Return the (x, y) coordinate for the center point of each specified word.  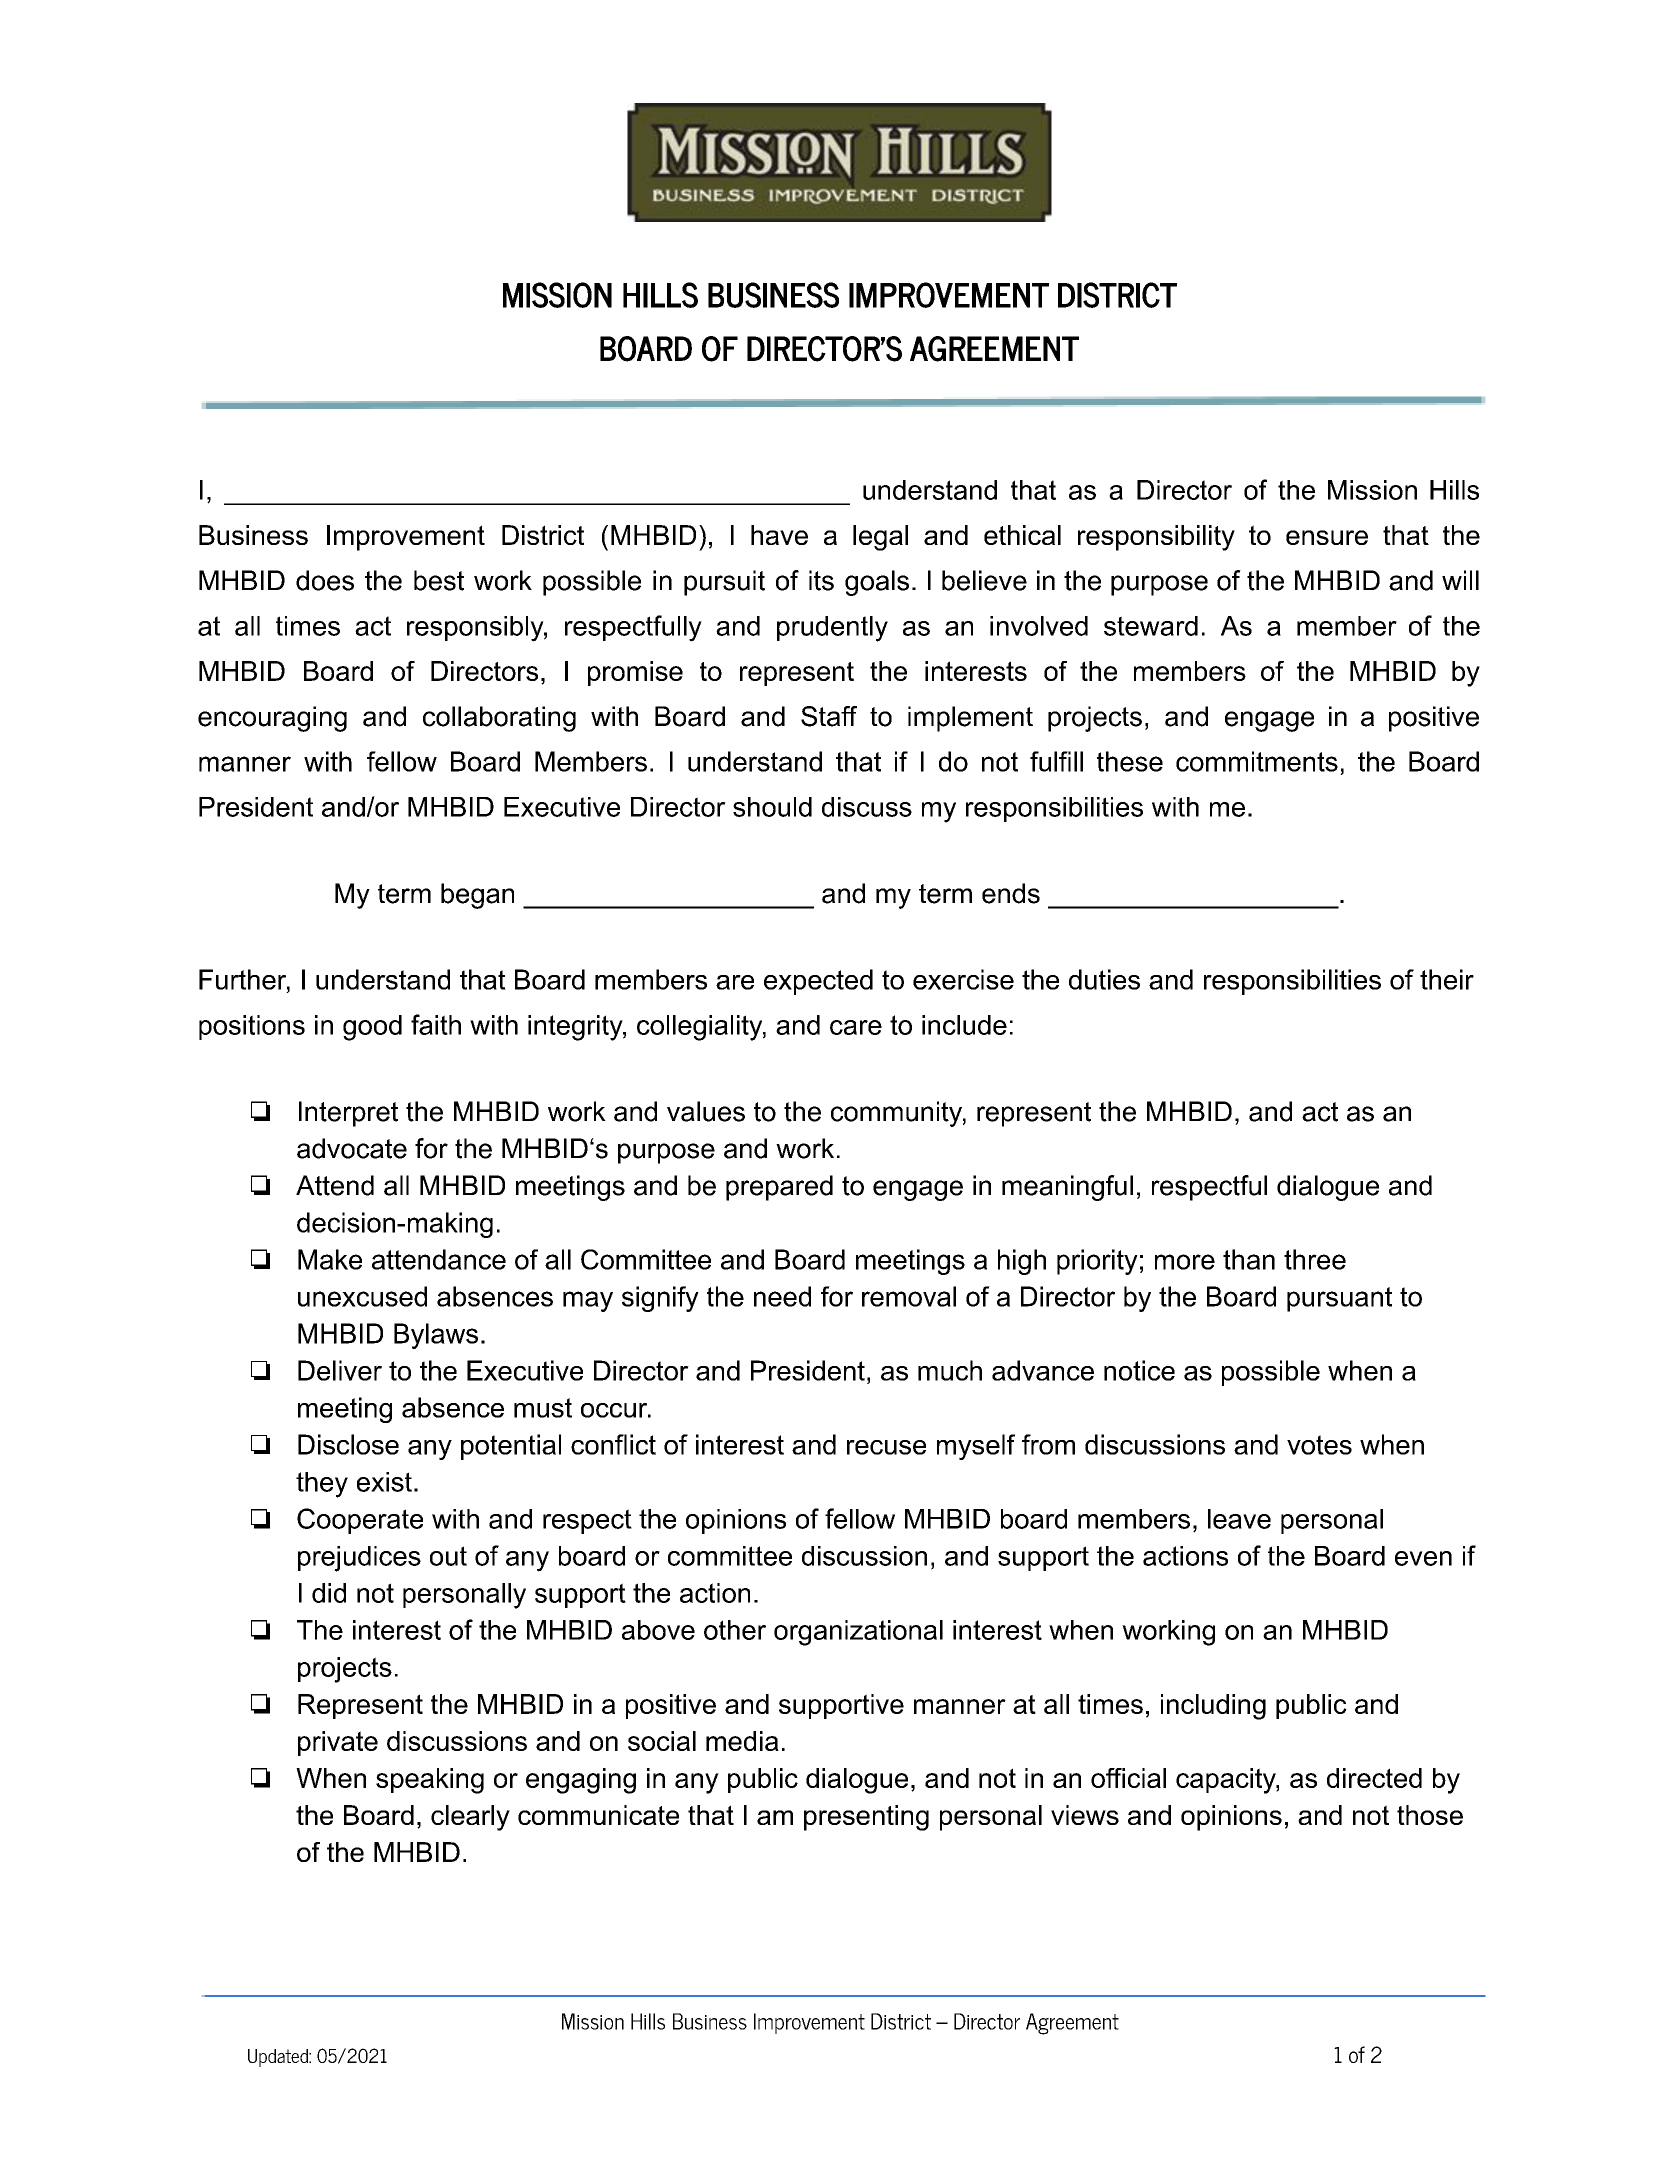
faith (436, 1024)
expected (818, 982)
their (1447, 979)
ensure (1327, 537)
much (950, 1370)
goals (877, 583)
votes (1319, 1445)
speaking (430, 1781)
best (439, 580)
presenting (866, 1818)
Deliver (340, 1370)
